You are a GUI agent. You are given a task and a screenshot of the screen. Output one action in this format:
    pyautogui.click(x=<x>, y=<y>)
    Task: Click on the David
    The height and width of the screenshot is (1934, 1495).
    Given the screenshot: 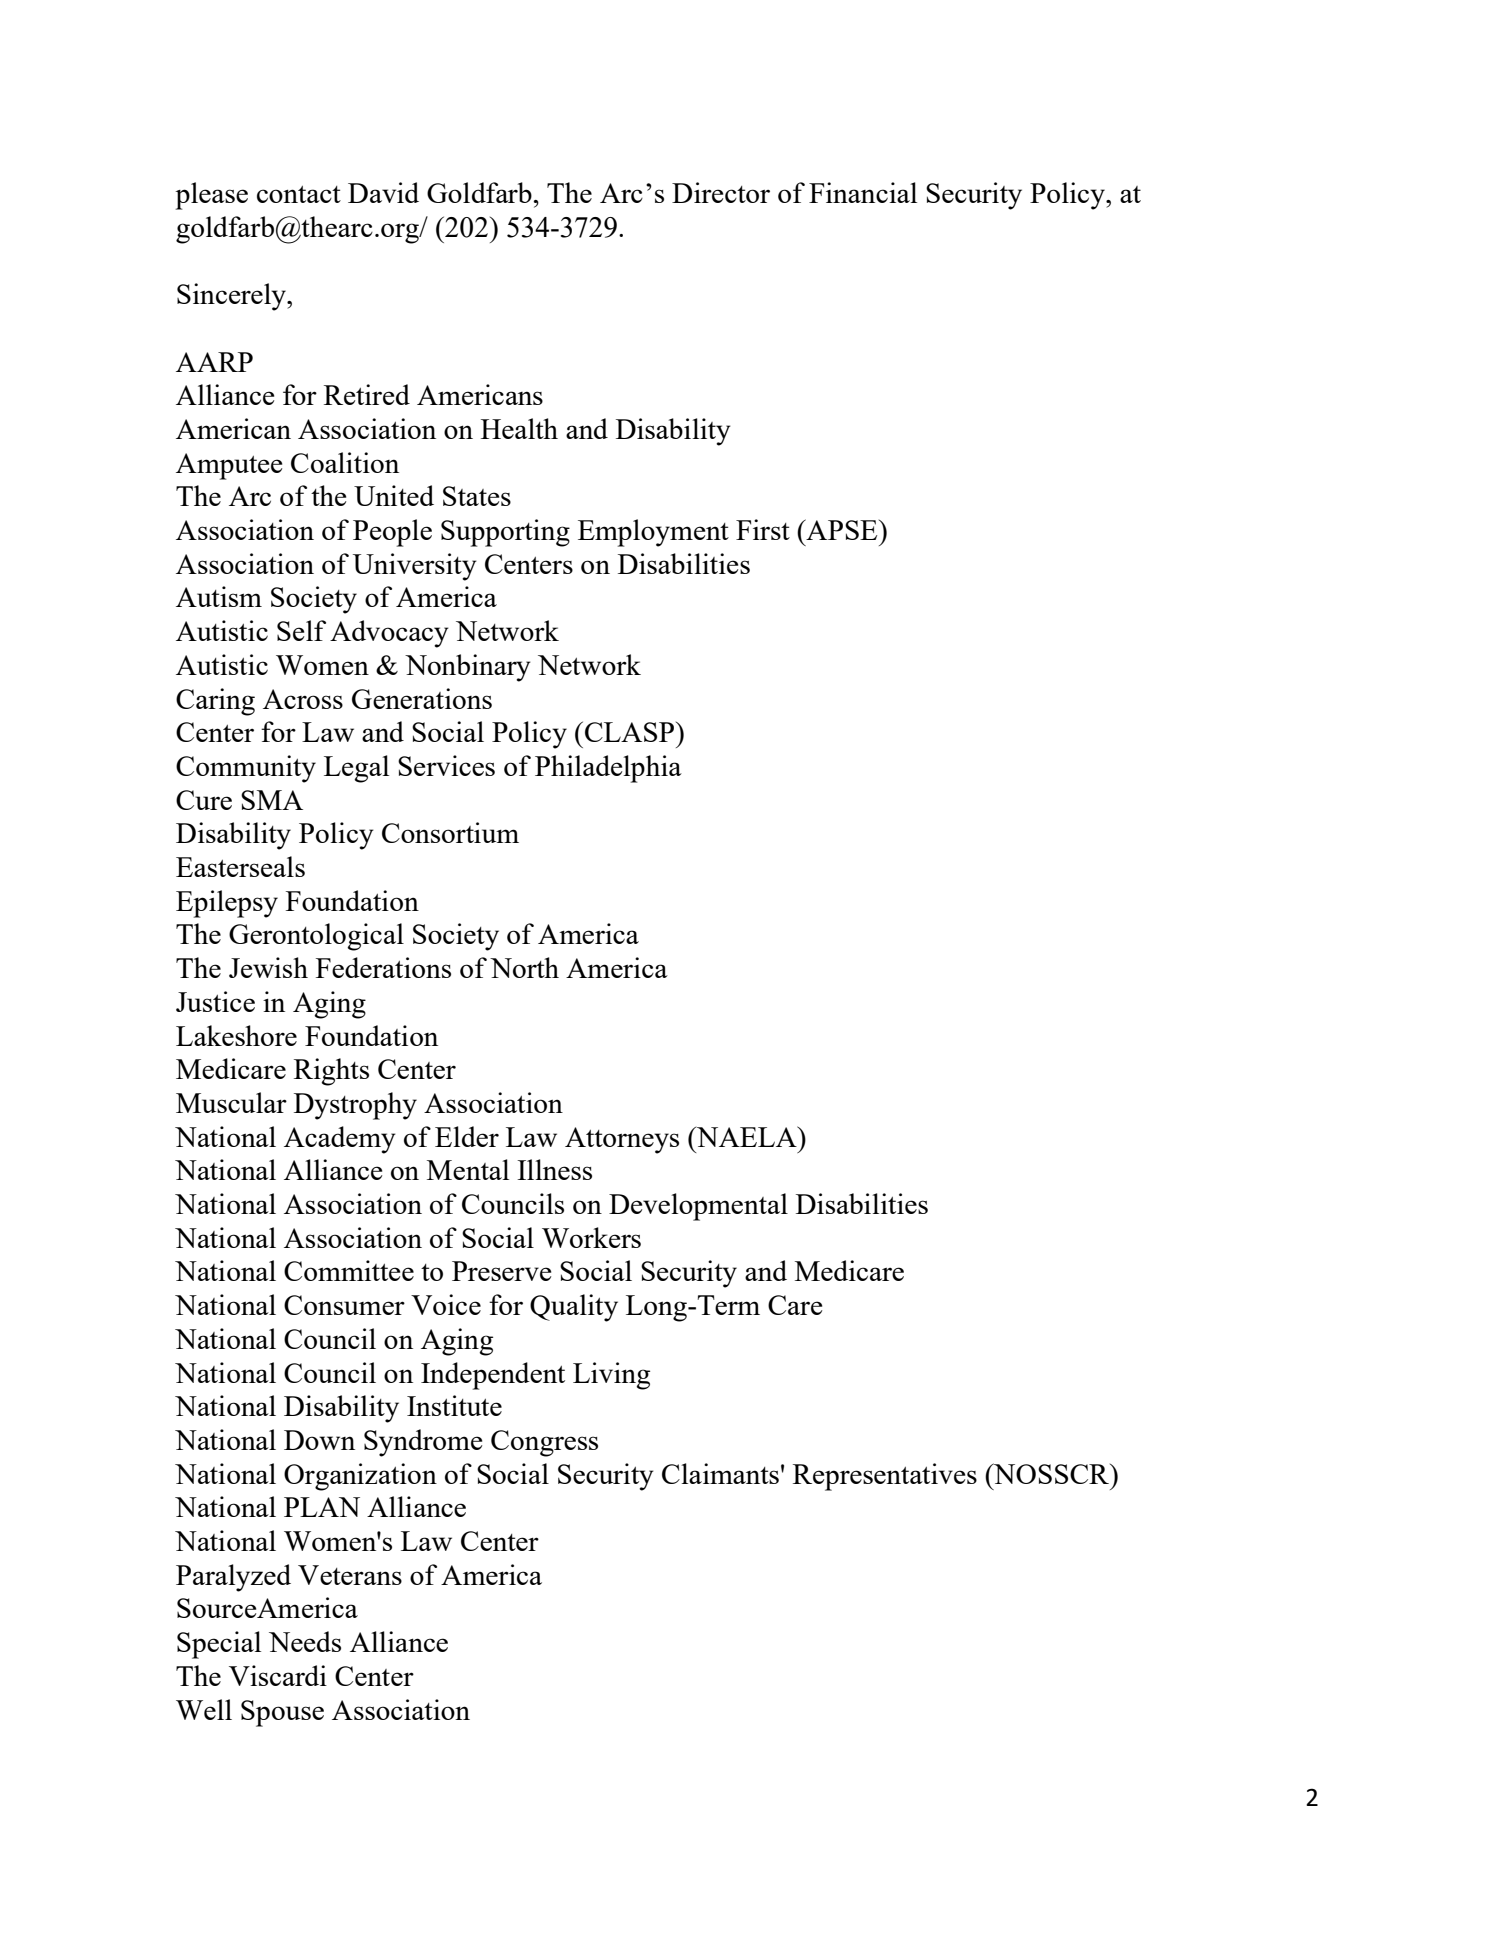 What is the action you would take?
    pyautogui.click(x=383, y=192)
